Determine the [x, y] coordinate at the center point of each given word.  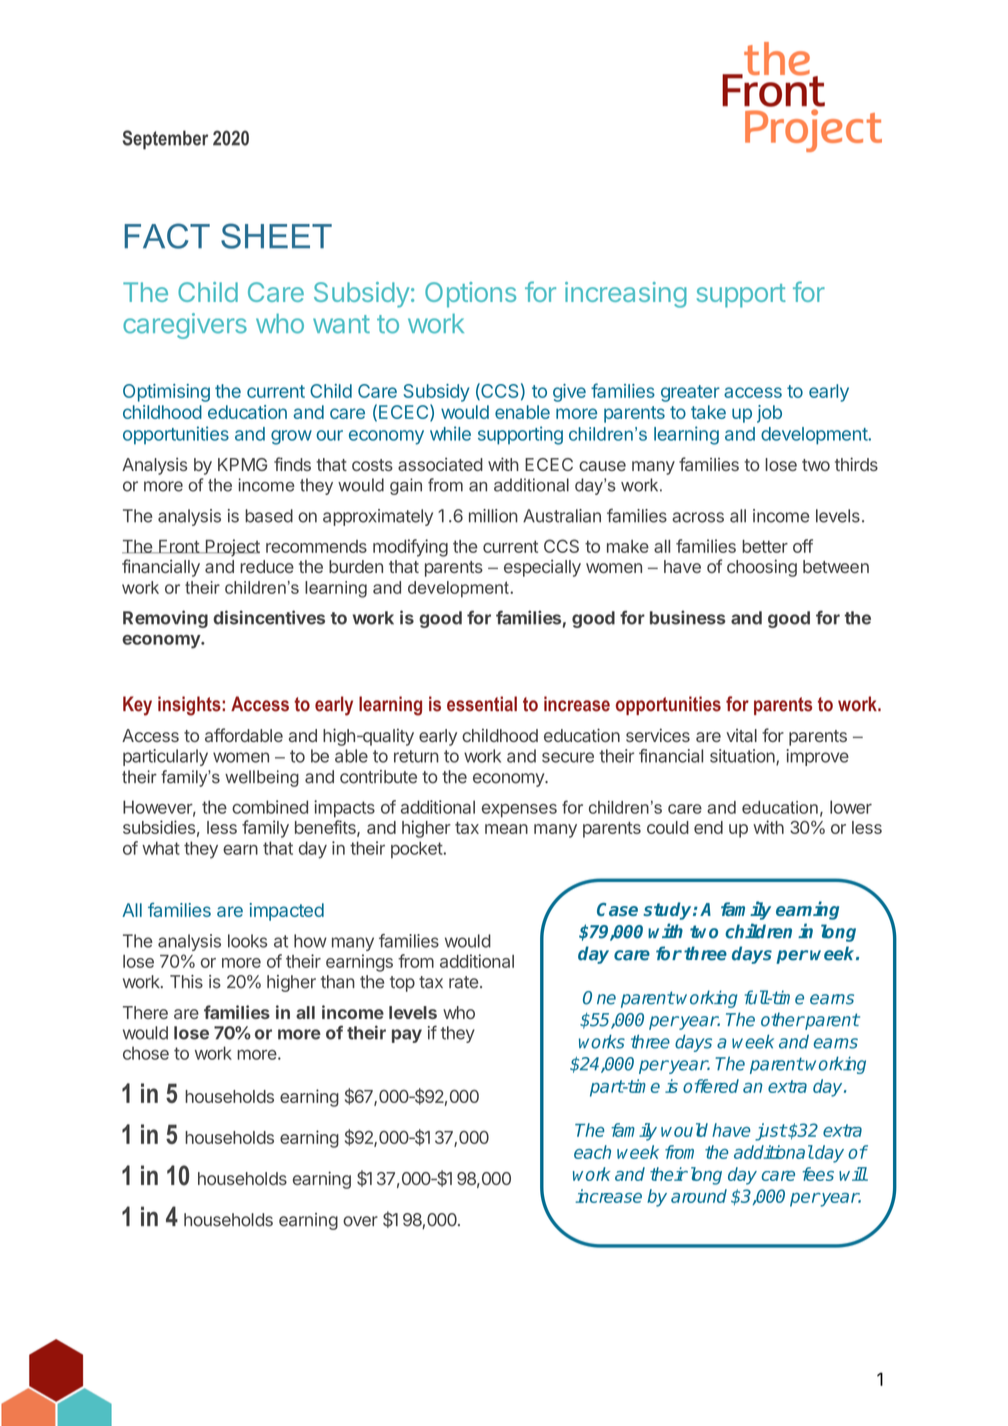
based [269, 516]
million [493, 516]
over [360, 1221]
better [765, 546]
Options [470, 295]
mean [506, 829]
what [161, 848]
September [165, 140]
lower [851, 807]
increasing [626, 295]
